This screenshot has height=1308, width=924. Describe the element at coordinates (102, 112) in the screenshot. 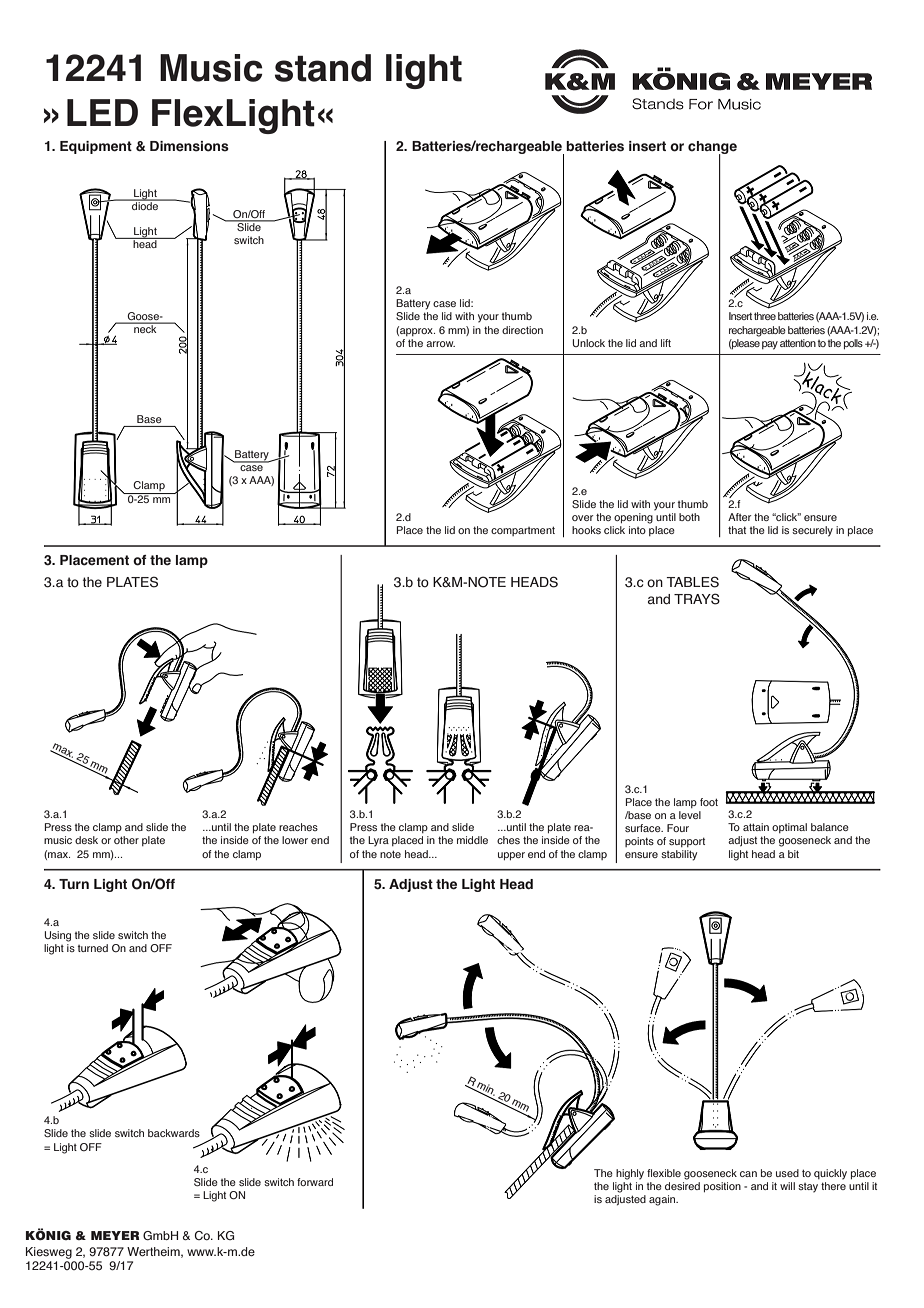

I see `LED` at that location.
